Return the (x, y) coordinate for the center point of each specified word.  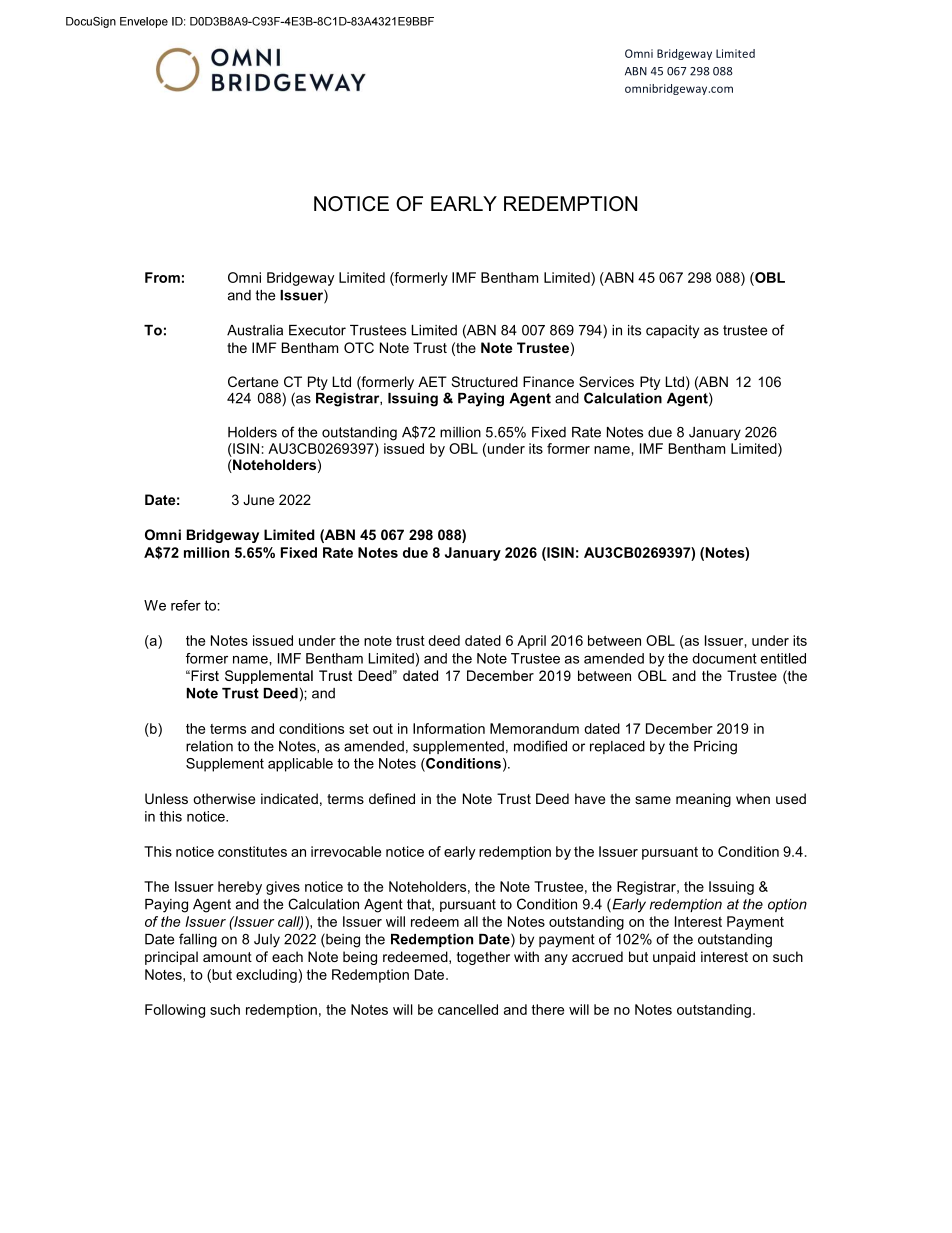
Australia (255, 330)
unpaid (674, 958)
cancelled (468, 1009)
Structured (484, 381)
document (724, 658)
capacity (672, 332)
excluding (266, 976)
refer (186, 605)
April (531, 642)
